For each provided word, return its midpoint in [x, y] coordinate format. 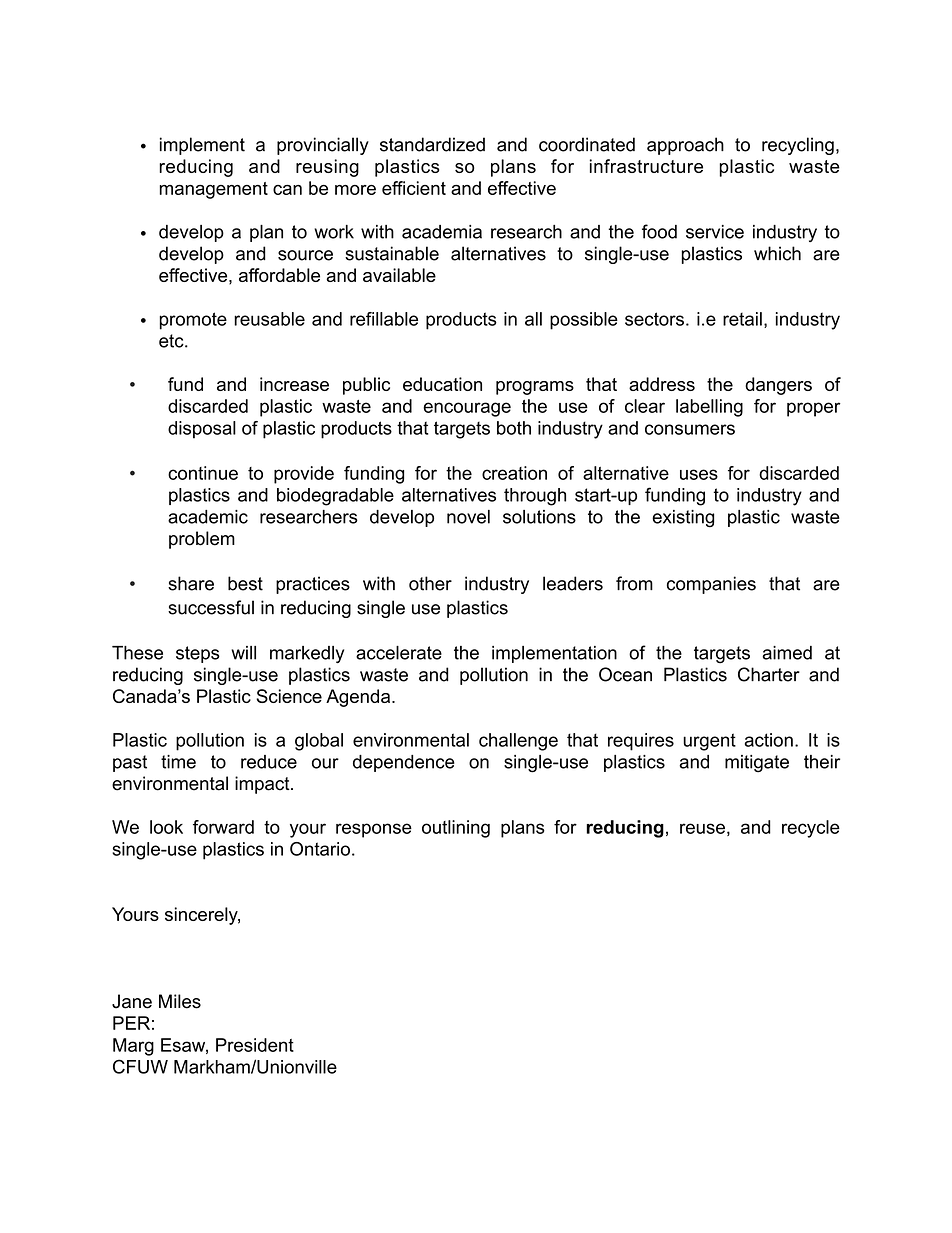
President [255, 1045]
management [213, 190]
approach [685, 146]
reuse [702, 828]
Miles [180, 1001]
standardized [432, 144]
